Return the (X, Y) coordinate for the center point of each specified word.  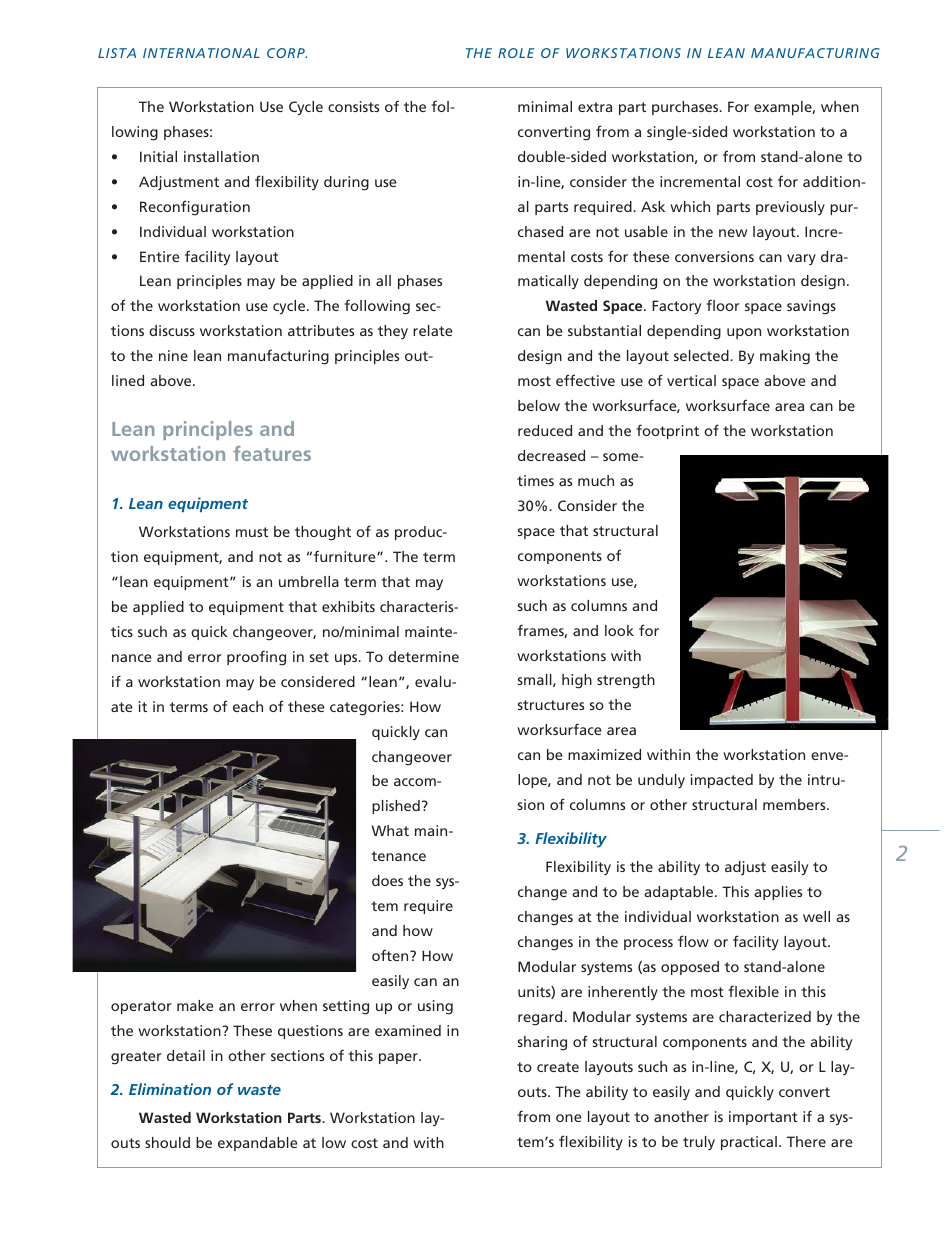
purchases (686, 108)
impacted (722, 781)
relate (432, 330)
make (195, 1005)
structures (551, 705)
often (391, 955)
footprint (667, 431)
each (248, 706)
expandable (257, 1144)
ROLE (516, 53)
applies (778, 893)
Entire (159, 256)
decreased (551, 455)
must (252, 532)
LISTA (117, 53)
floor (723, 305)
